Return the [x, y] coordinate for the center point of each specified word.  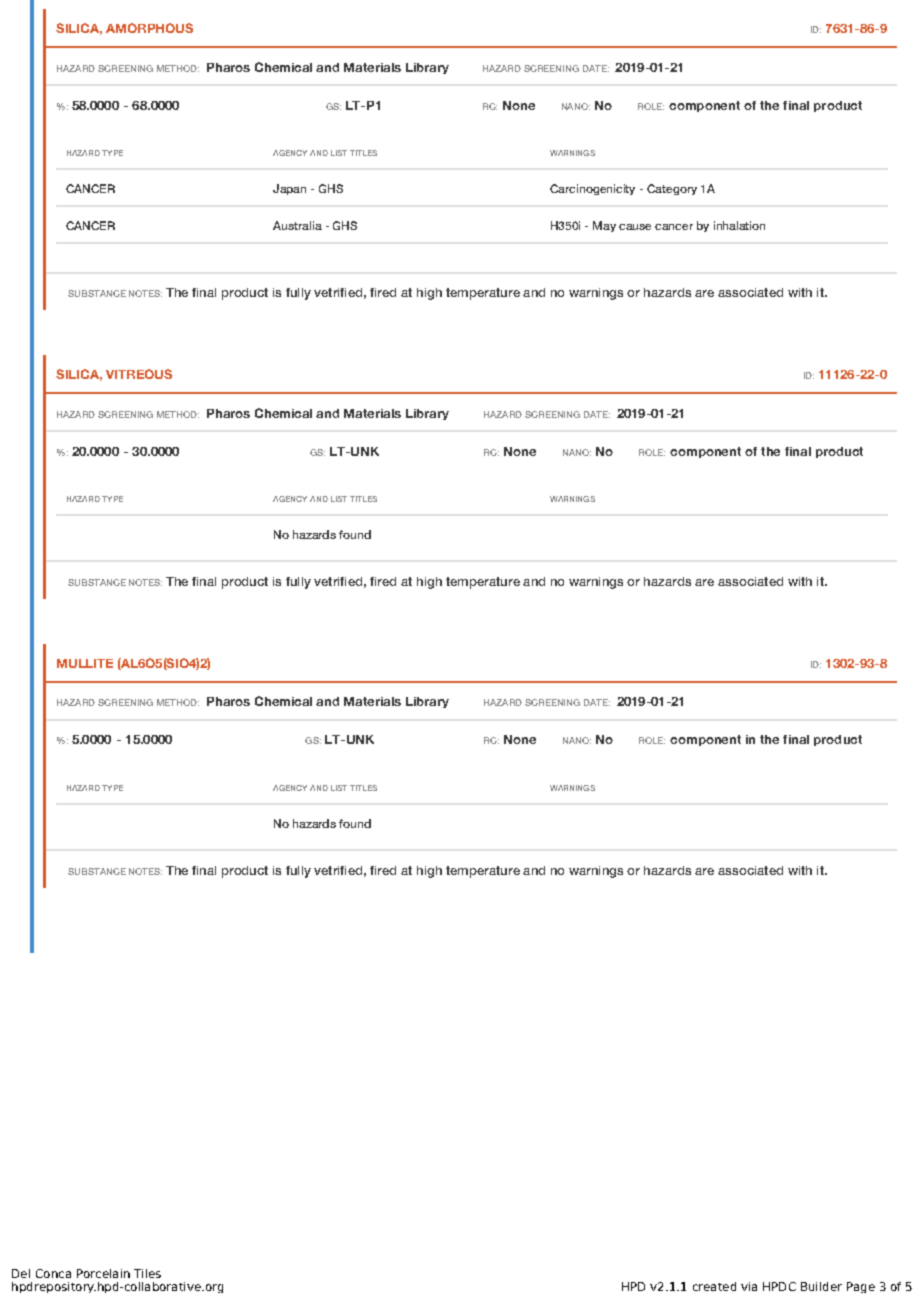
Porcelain [103, 1273]
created [714, 1286]
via [749, 1286]
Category [672, 189]
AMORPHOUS [149, 28]
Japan [289, 189]
